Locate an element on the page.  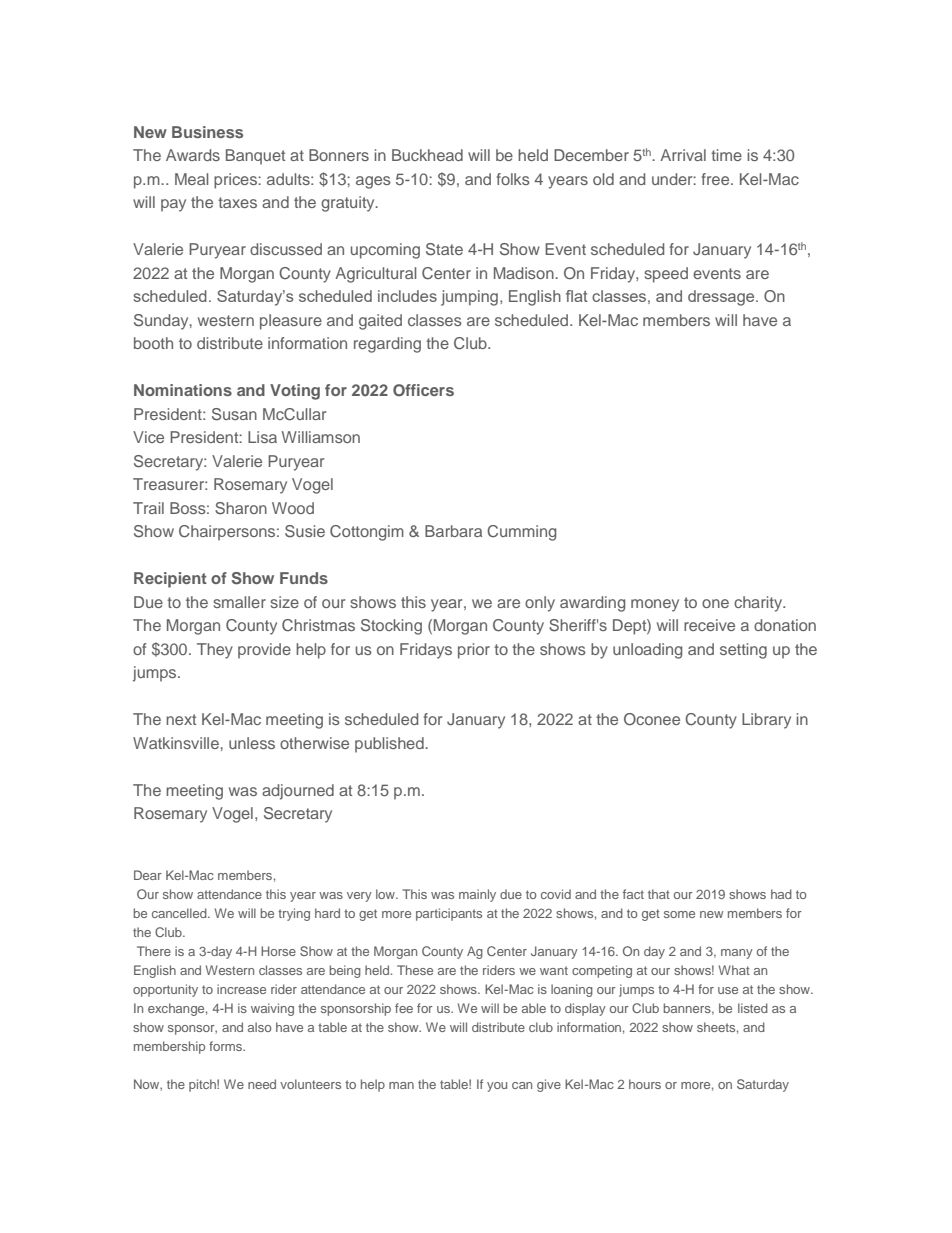
Library is located at coordinates (766, 721).
